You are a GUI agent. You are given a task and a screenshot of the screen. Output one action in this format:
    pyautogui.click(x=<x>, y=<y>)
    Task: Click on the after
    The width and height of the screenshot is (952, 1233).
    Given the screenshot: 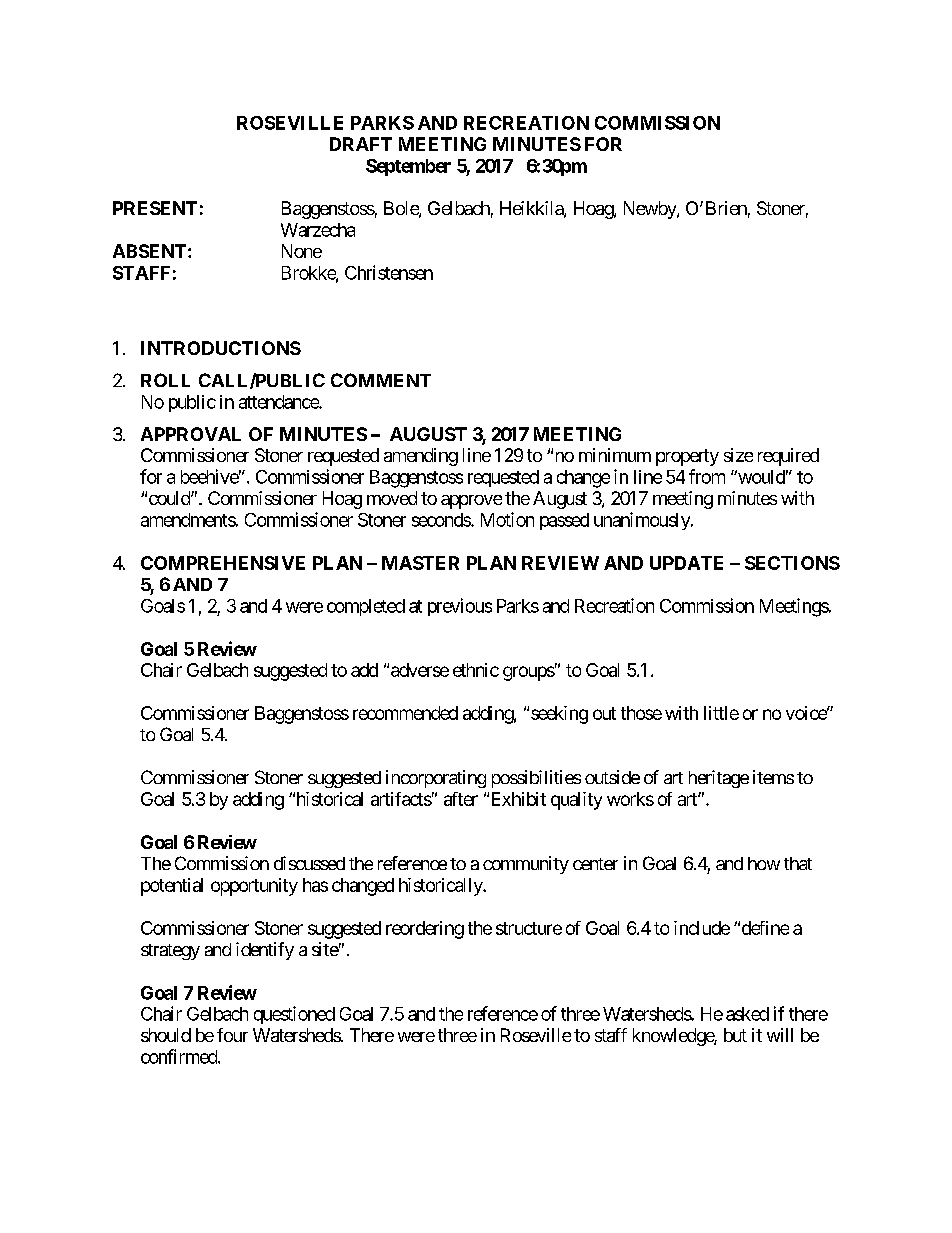 What is the action you would take?
    pyautogui.click(x=461, y=799)
